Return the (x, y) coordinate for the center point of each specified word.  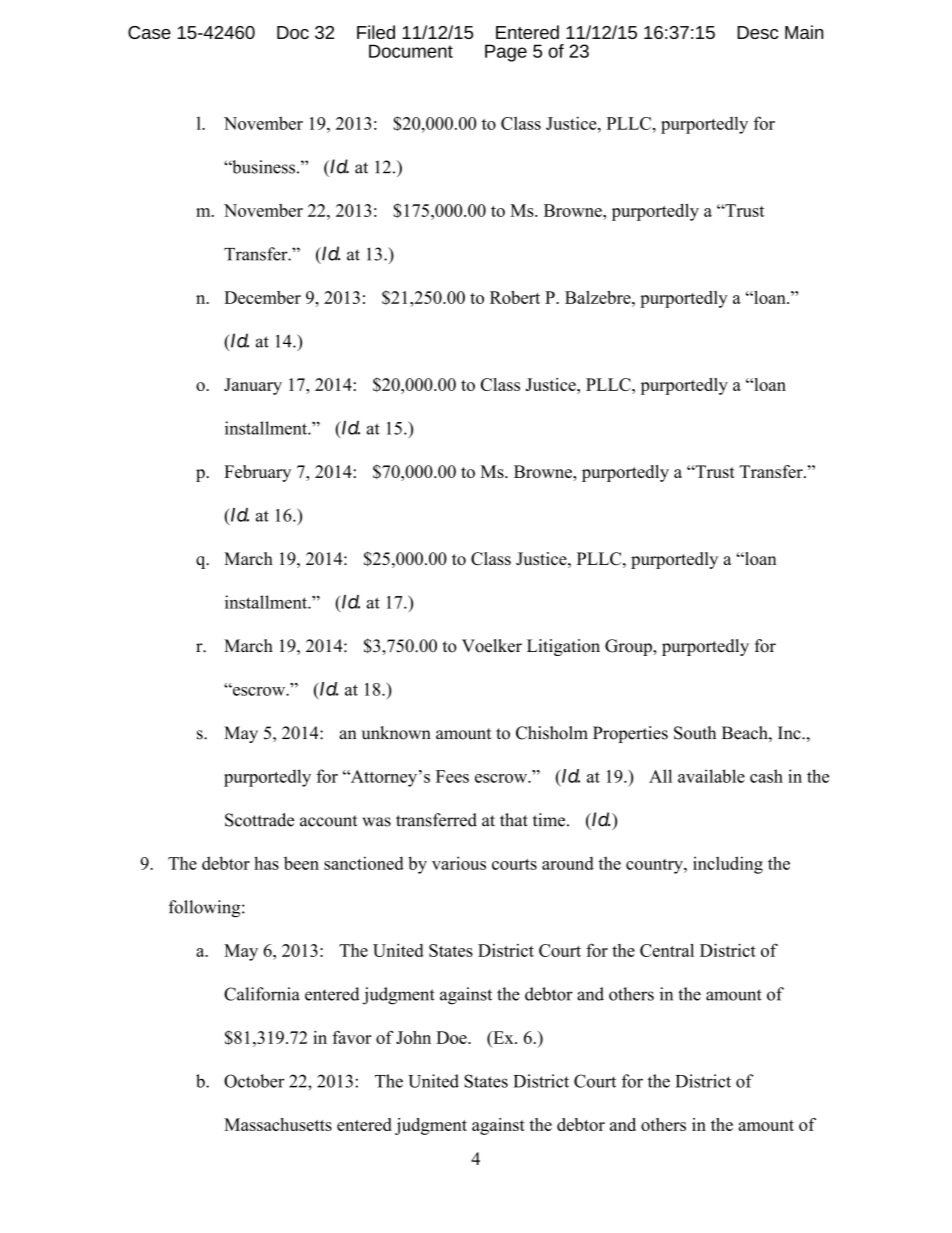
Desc (757, 32)
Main (804, 32)
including (728, 865)
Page (506, 53)
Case (149, 32)
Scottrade (259, 820)
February (257, 473)
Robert (515, 297)
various (459, 863)
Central (667, 950)
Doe (452, 1037)
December (262, 297)
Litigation (563, 647)
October (254, 1081)
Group (629, 647)
